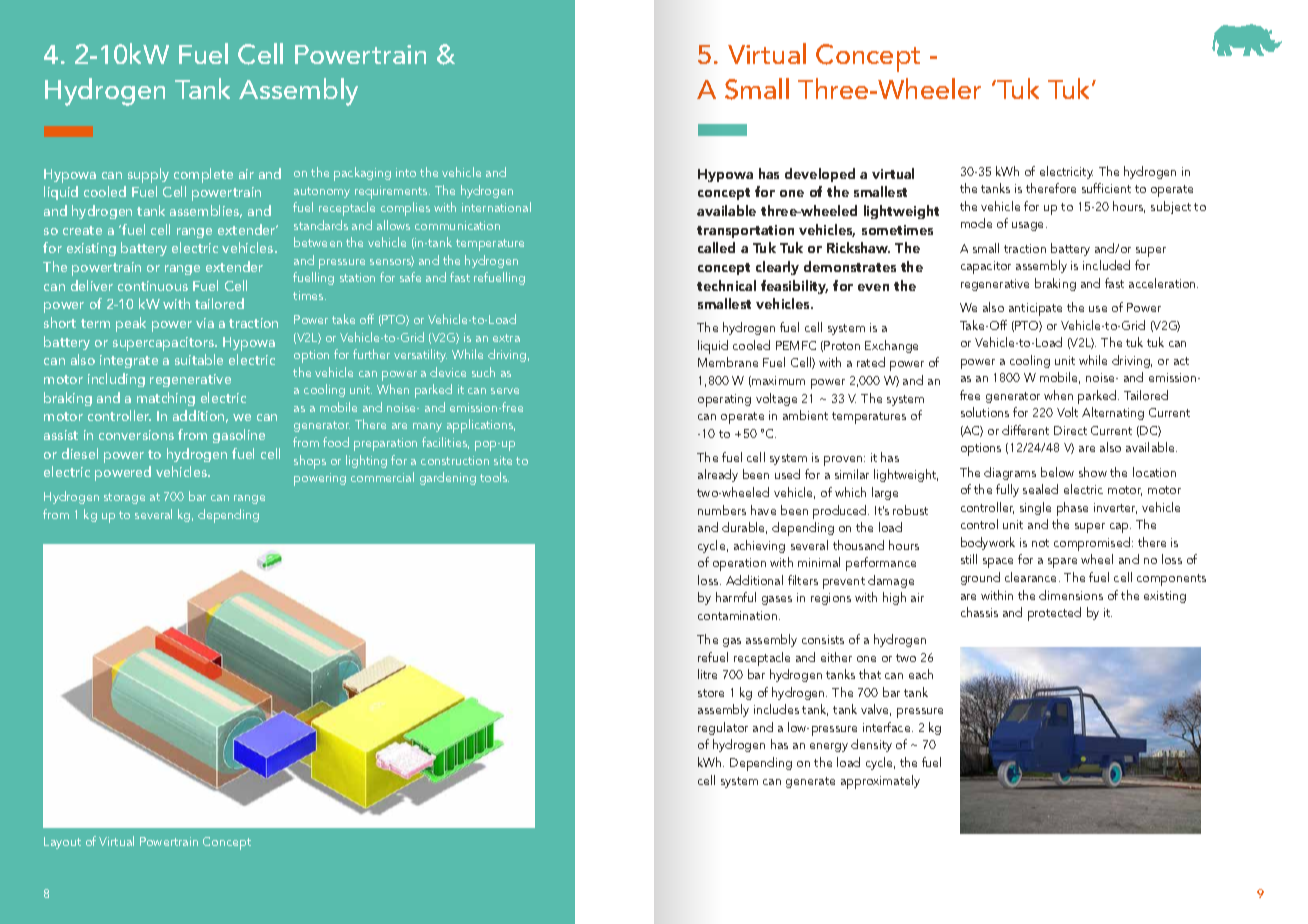 Image resolution: width=1308 pixels, height=924 pixels. What do you see at coordinates (707, 674) in the screenshot?
I see `litre` at bounding box center [707, 674].
